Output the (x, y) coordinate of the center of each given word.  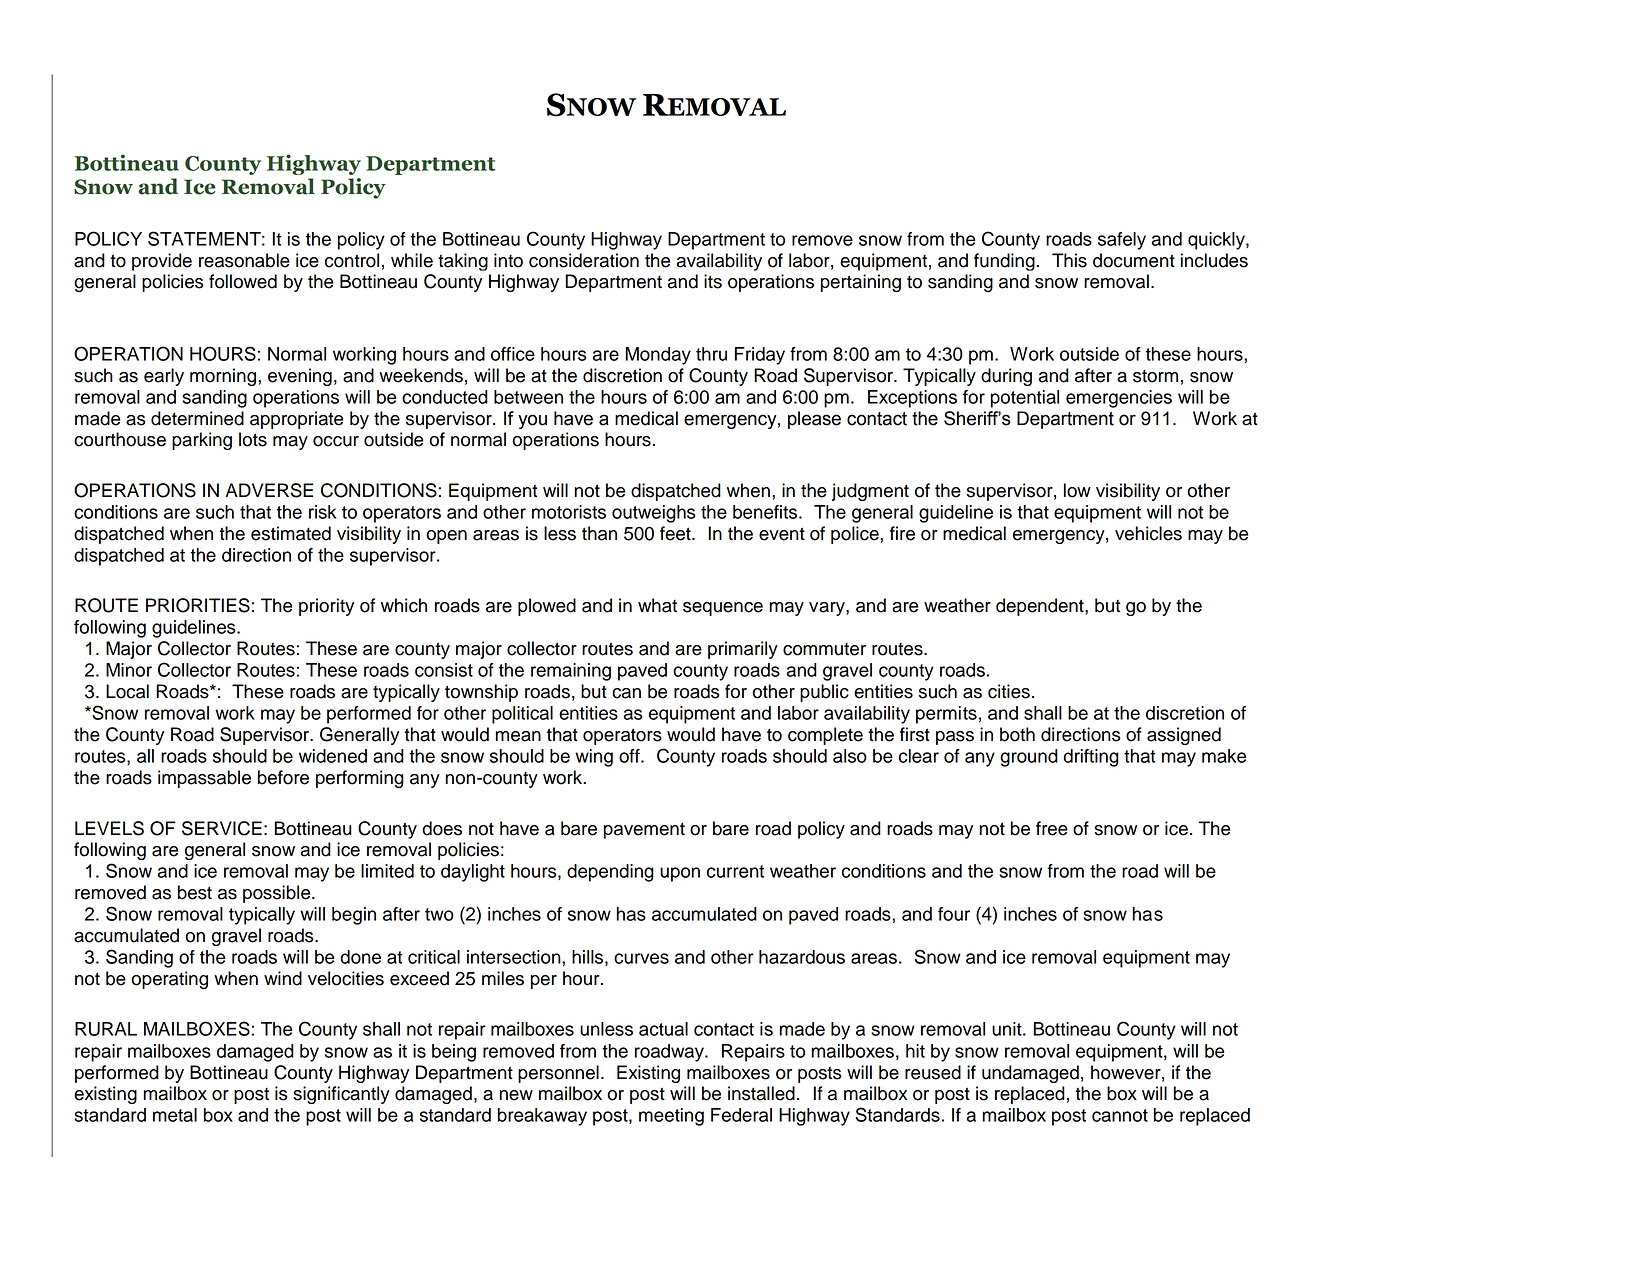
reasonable (244, 260)
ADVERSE (269, 490)
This (1069, 260)
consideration (584, 260)
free (1052, 828)
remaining (571, 672)
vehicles (1148, 533)
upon (680, 874)
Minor (129, 670)
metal (175, 1115)
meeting (671, 1117)
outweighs (654, 514)
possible (278, 894)
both (1017, 734)
